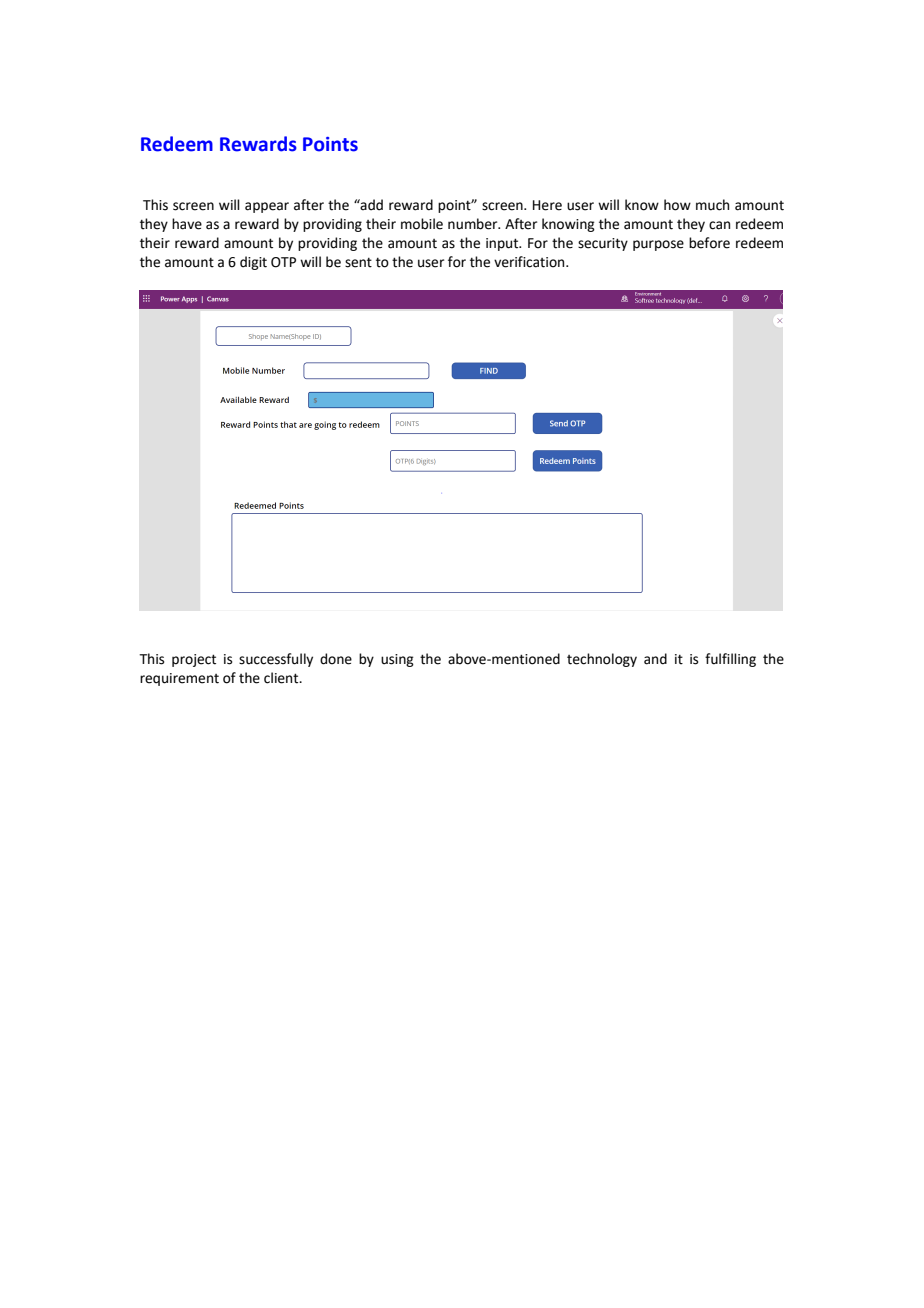 This screenshot has width=924, height=1308. What do you see at coordinates (655, 659) in the screenshot?
I see `and` at bounding box center [655, 659].
